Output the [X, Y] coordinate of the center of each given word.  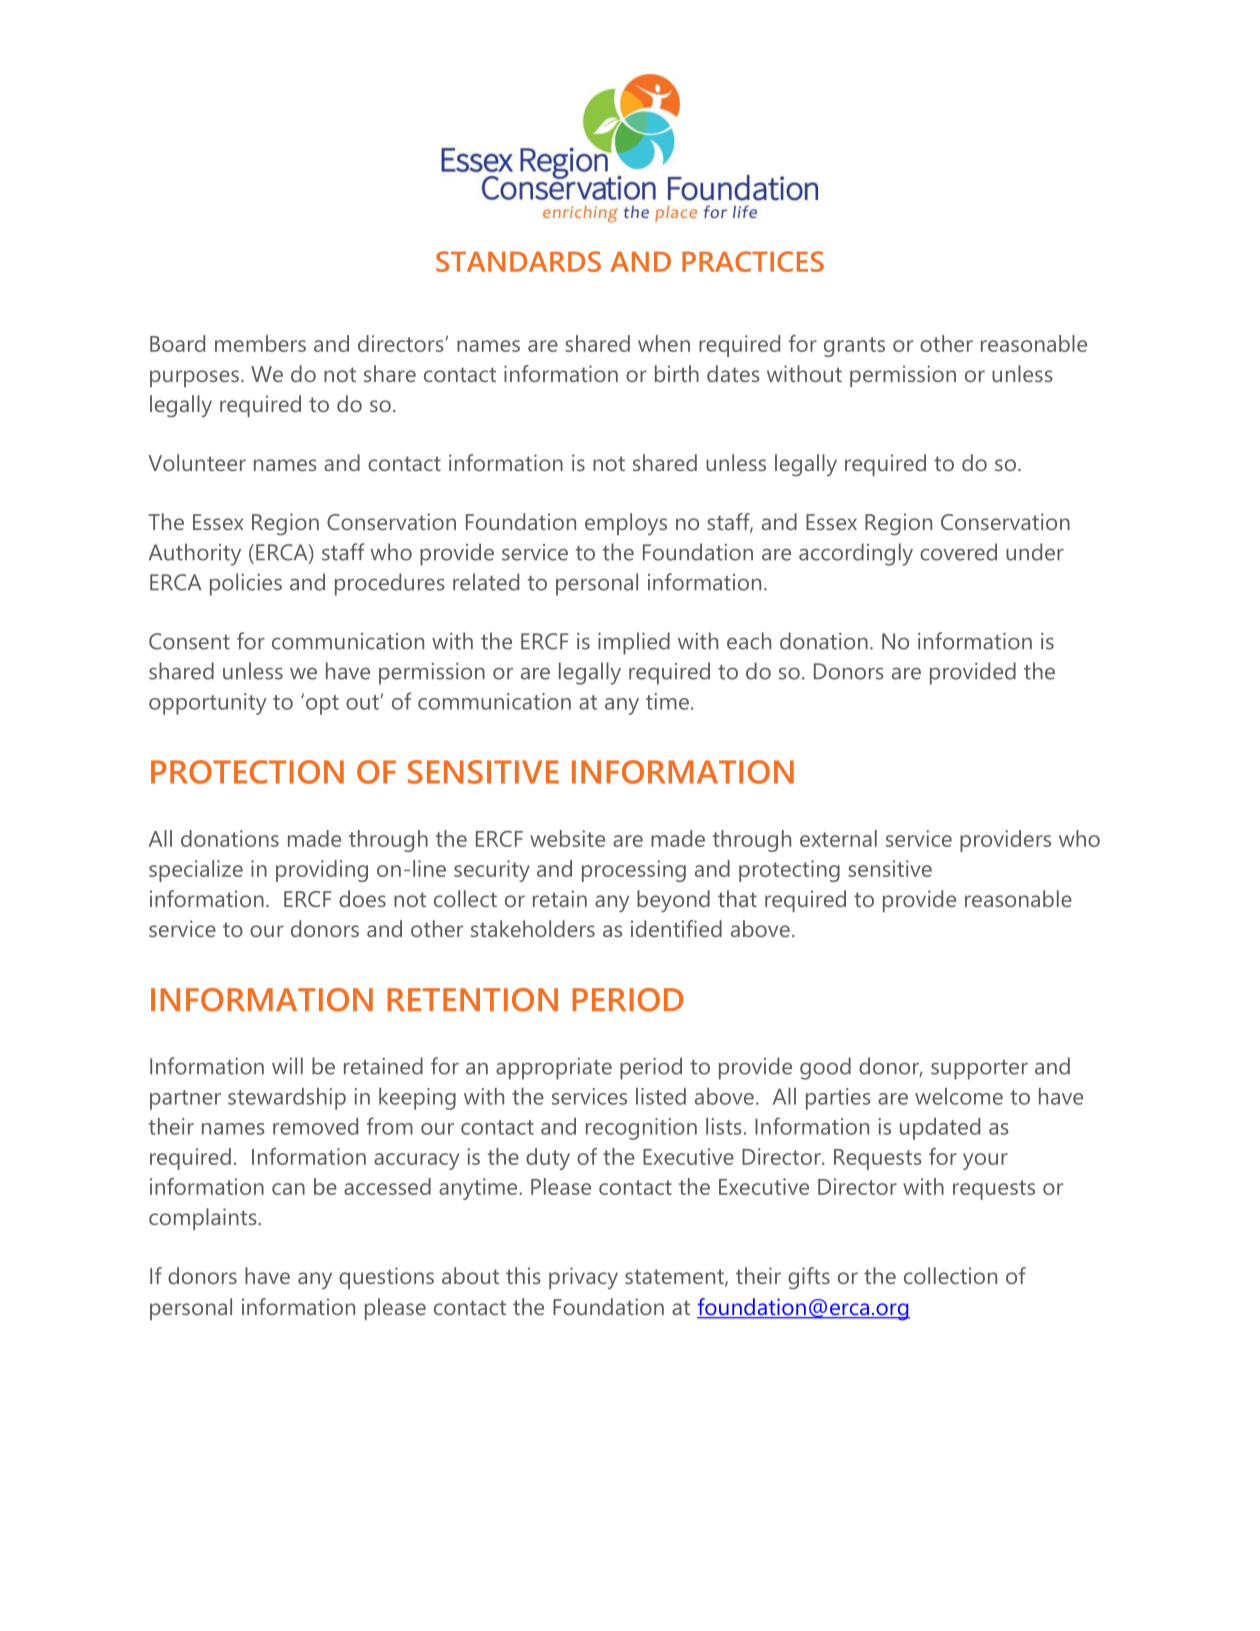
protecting [789, 871]
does [362, 898]
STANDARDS [518, 261]
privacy [583, 1278]
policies [246, 584]
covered [958, 552]
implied [634, 643]
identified [676, 928]
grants [854, 347]
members [260, 343]
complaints [204, 1219]
